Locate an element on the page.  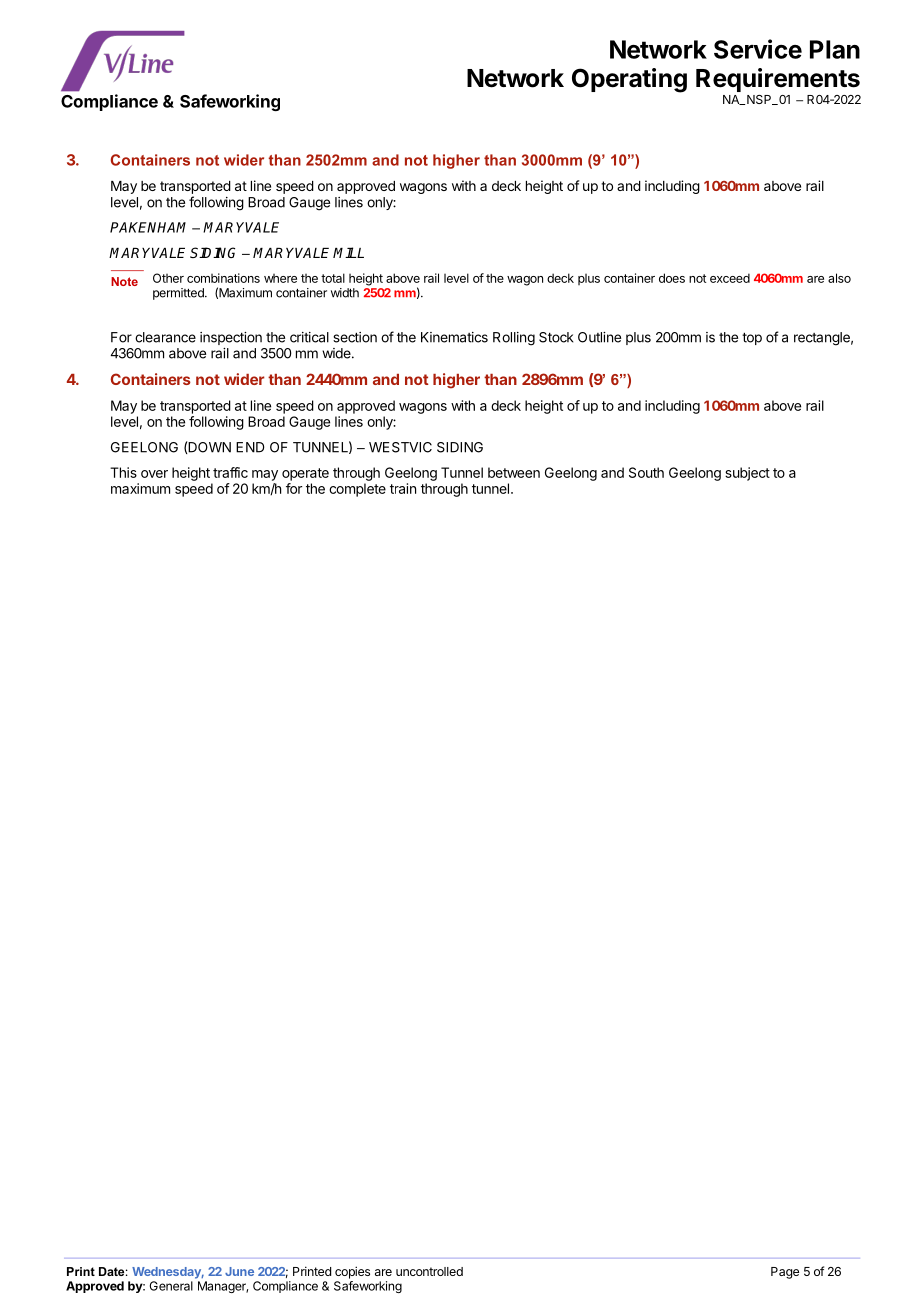
train is located at coordinates (403, 488).
